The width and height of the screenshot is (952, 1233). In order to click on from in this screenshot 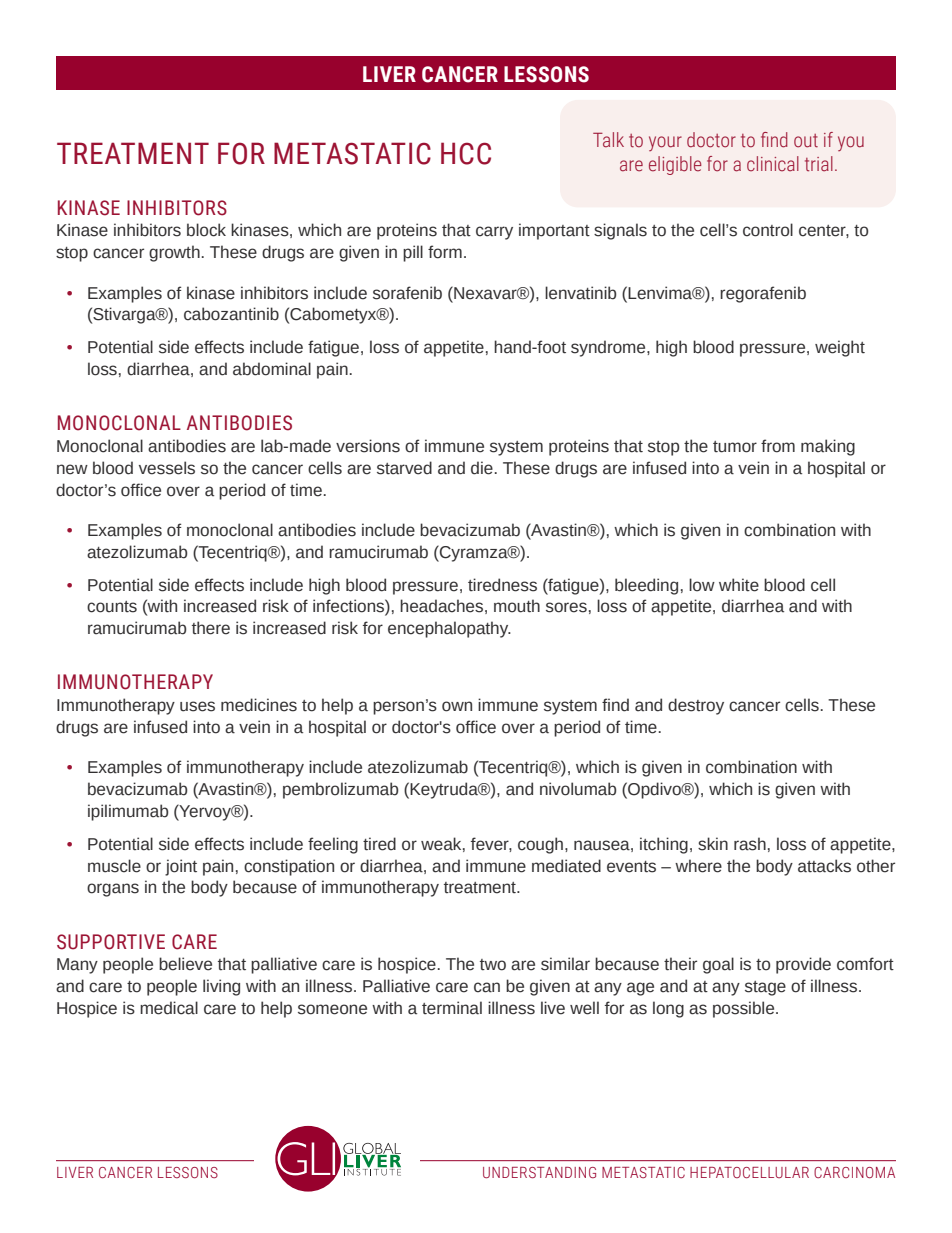, I will do `click(778, 446)`.
